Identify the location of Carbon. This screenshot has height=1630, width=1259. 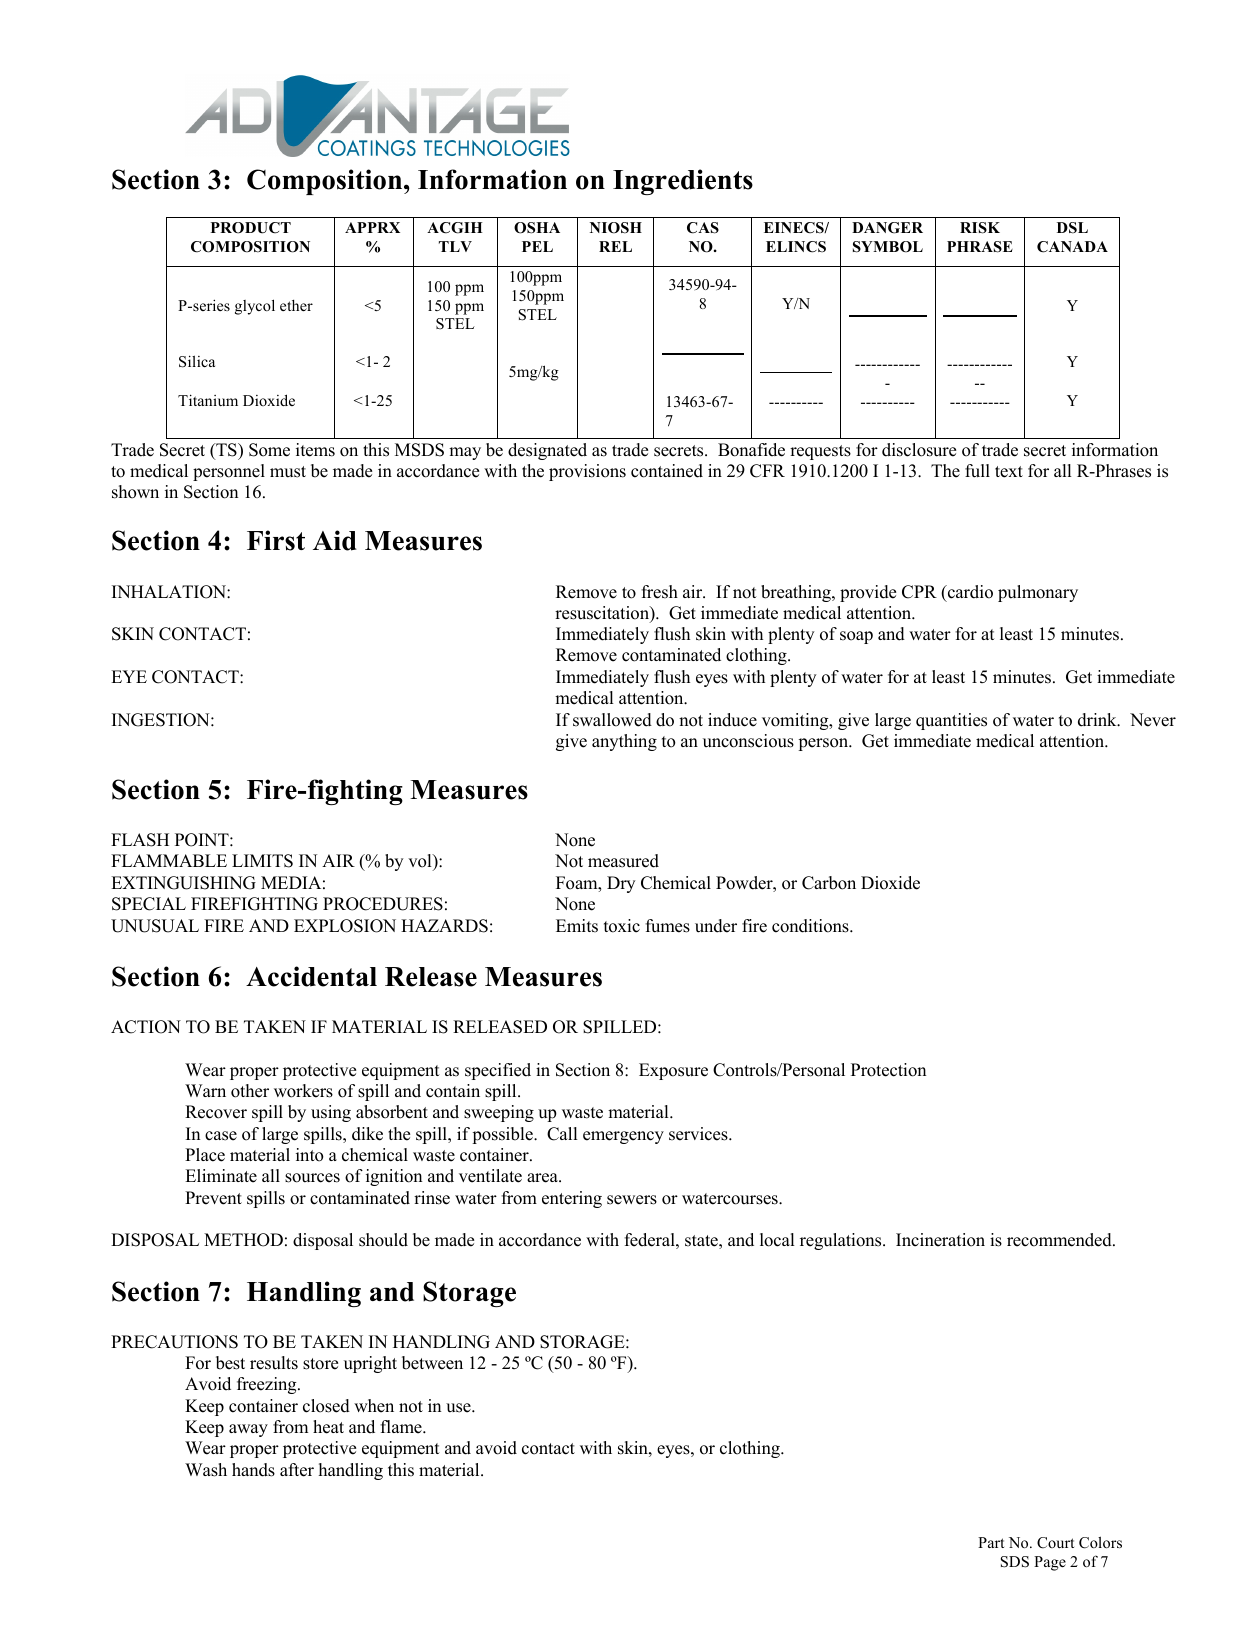
(829, 883).
